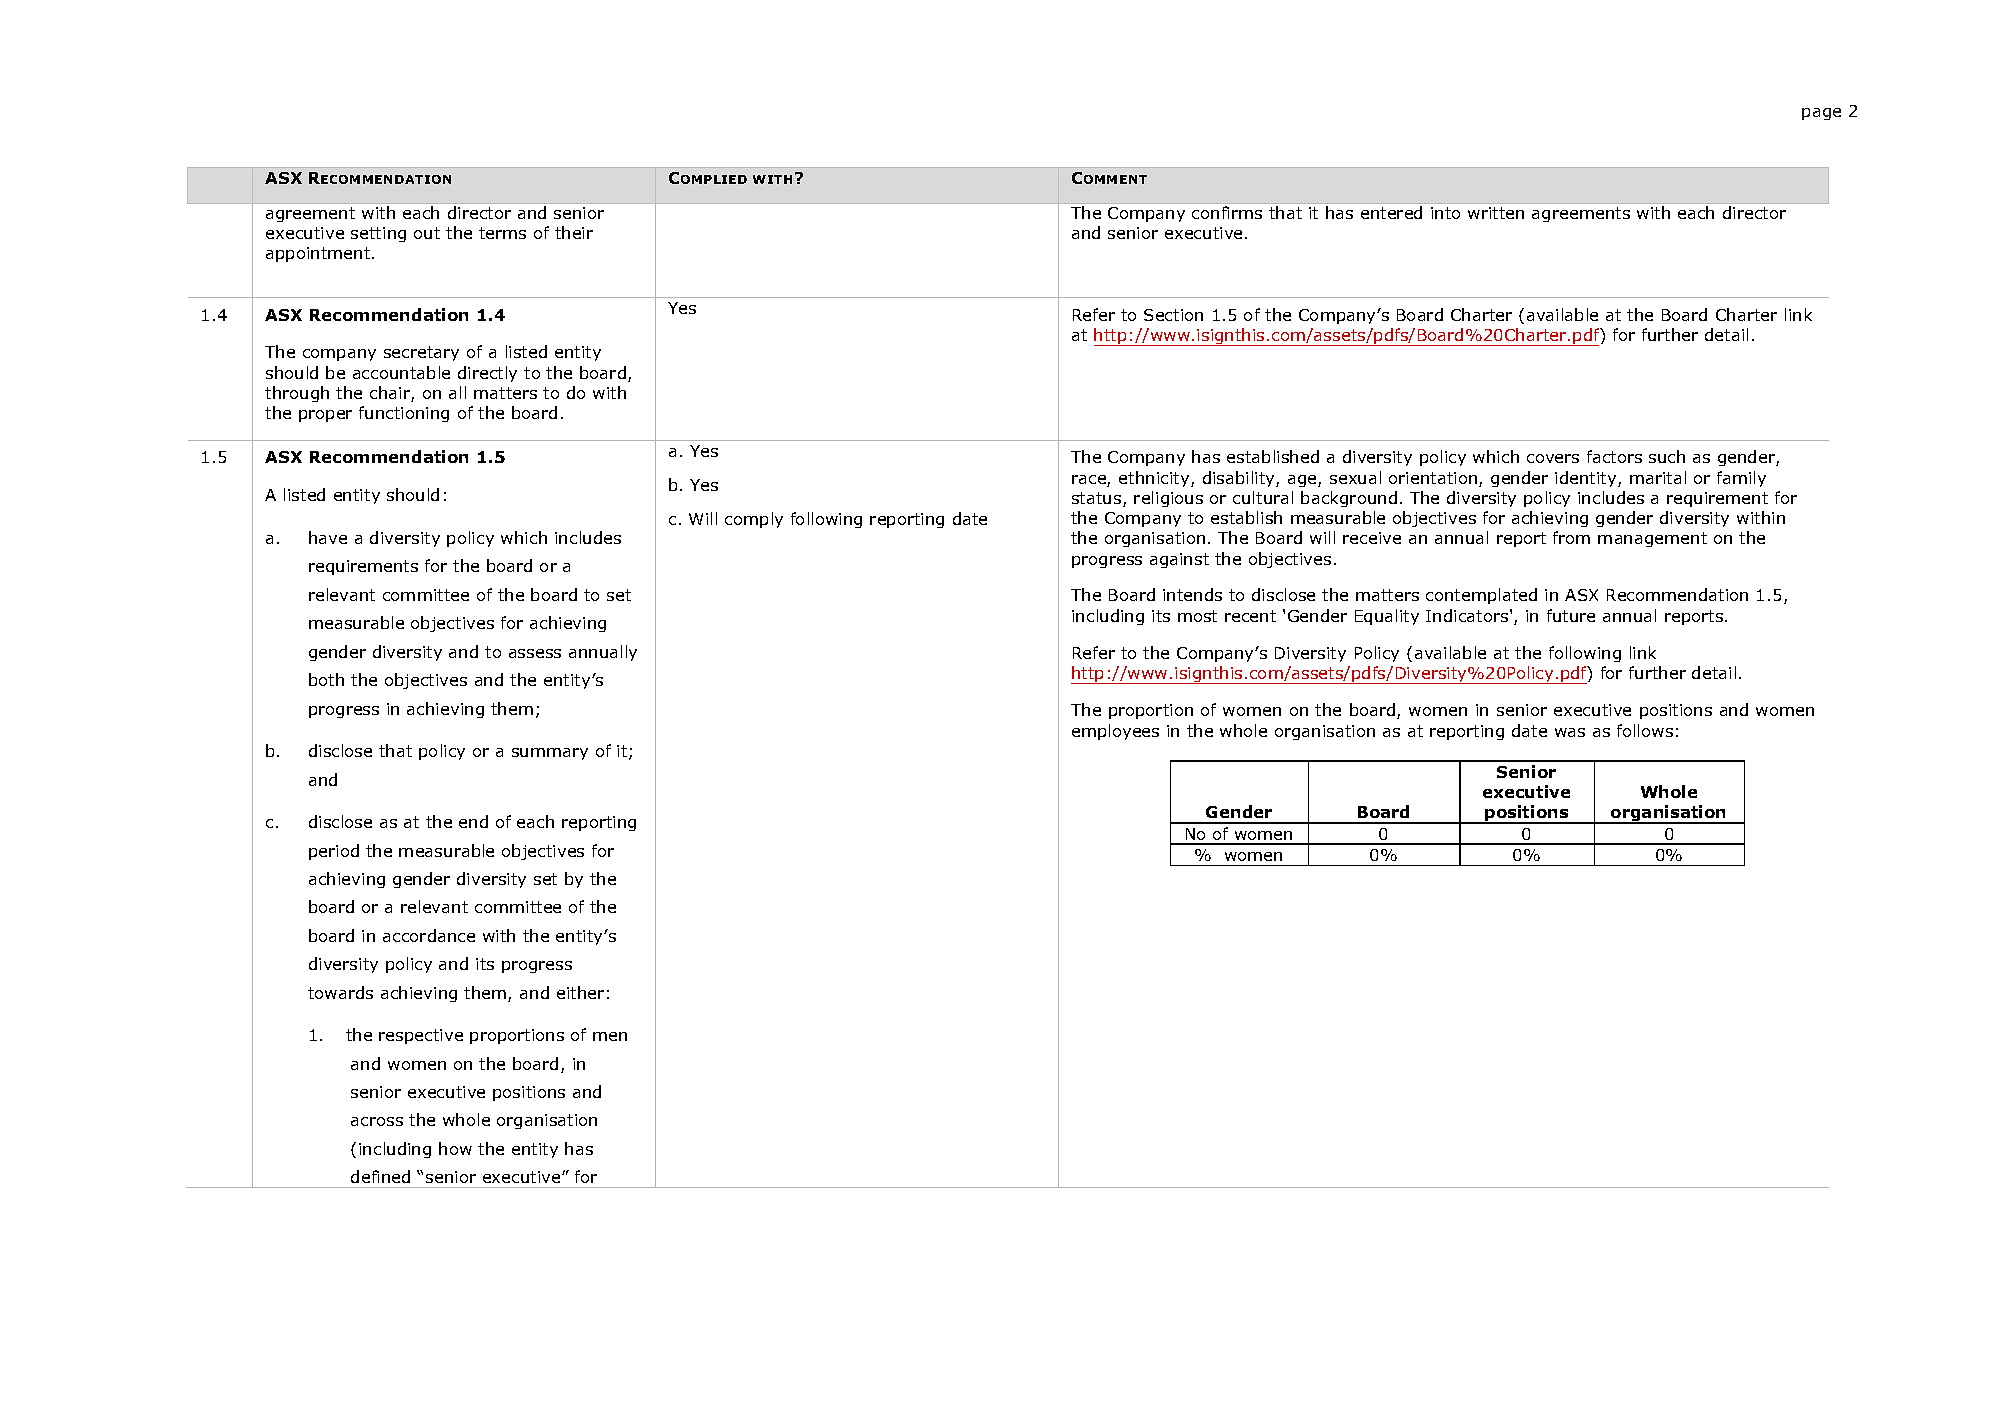 This screenshot has height=1409, width=1993. Describe the element at coordinates (535, 653) in the screenshot. I see `assess` at that location.
